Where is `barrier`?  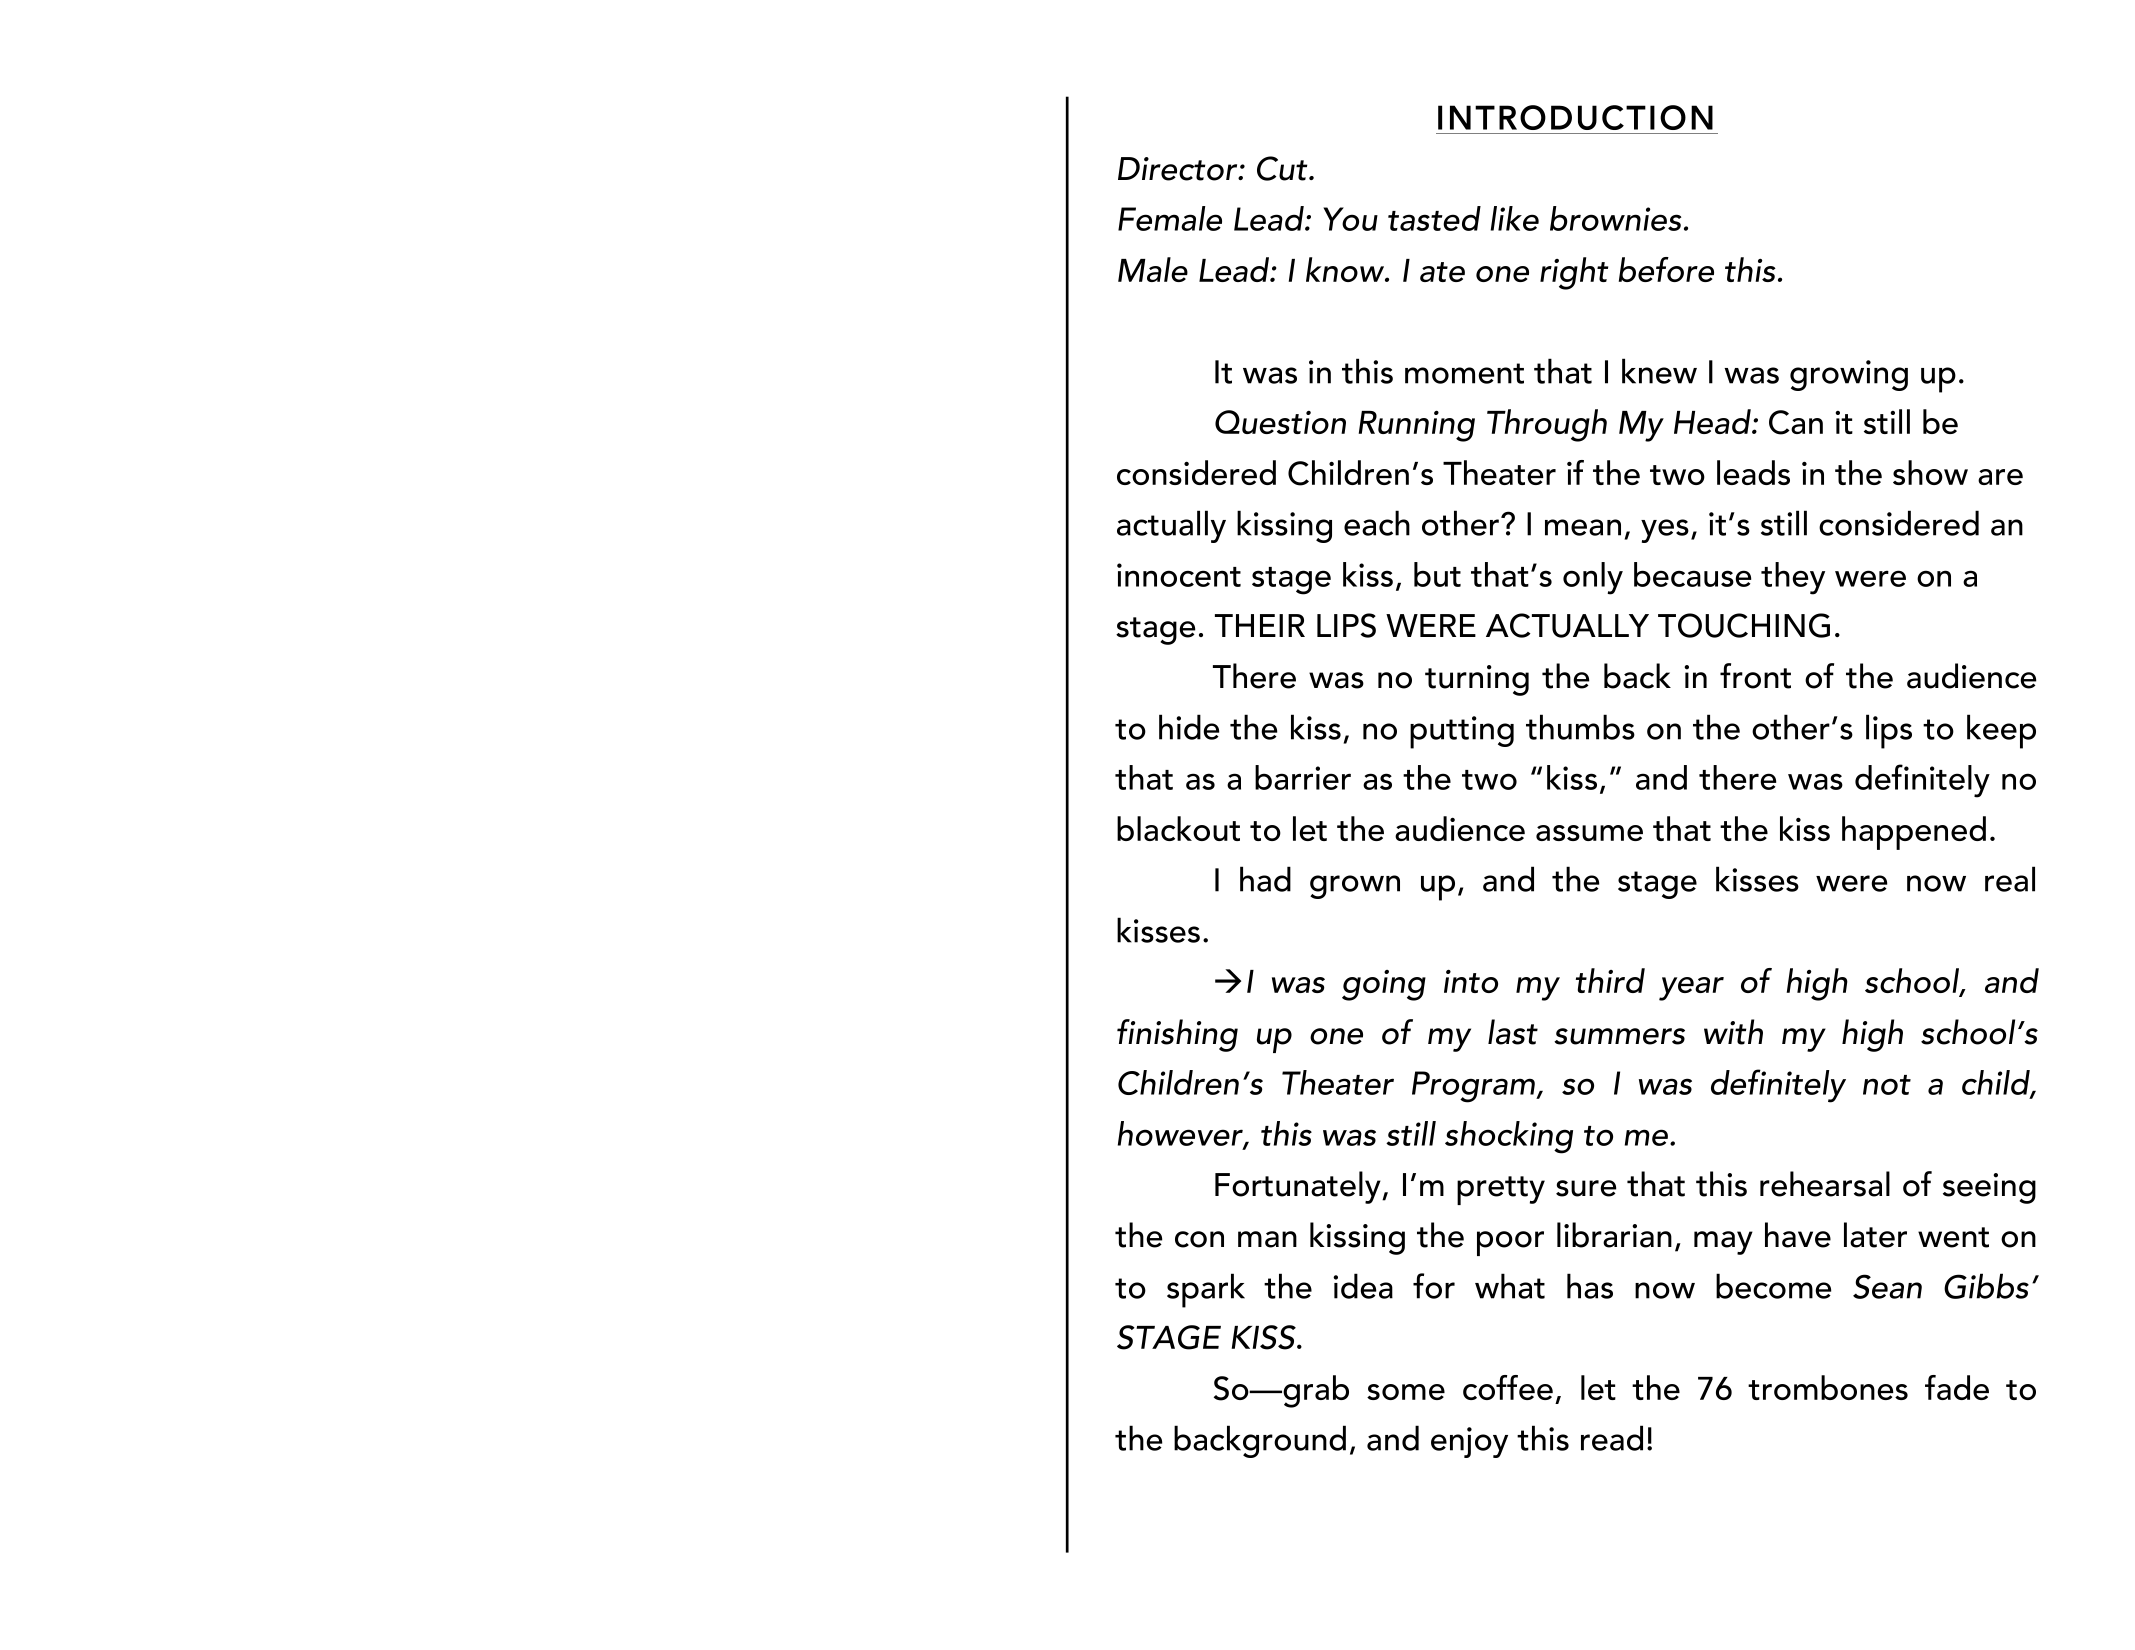 barrier is located at coordinates (1303, 777).
